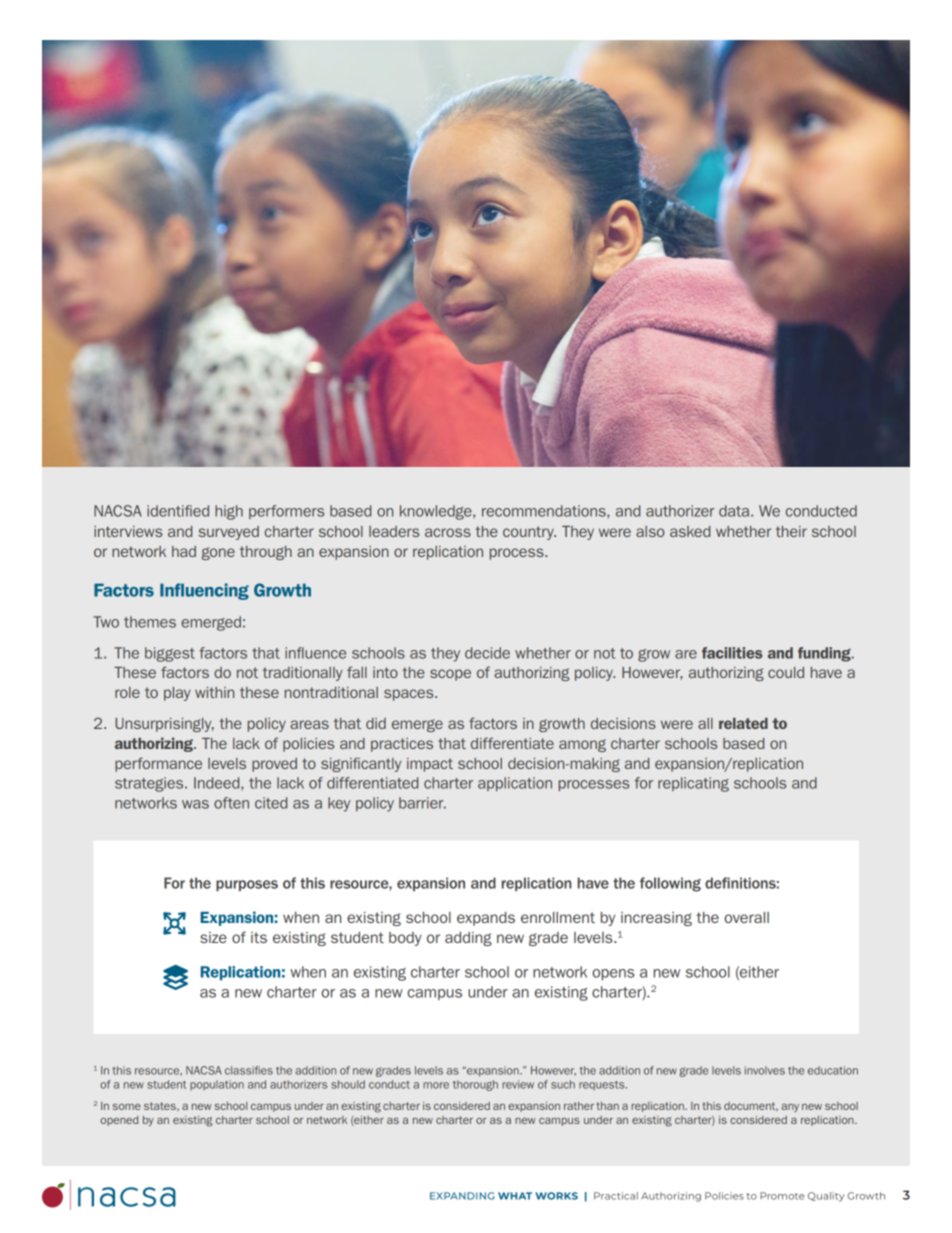 This image has width=952, height=1233. Describe the element at coordinates (119, 1121) in the image. I see `opened` at that location.
